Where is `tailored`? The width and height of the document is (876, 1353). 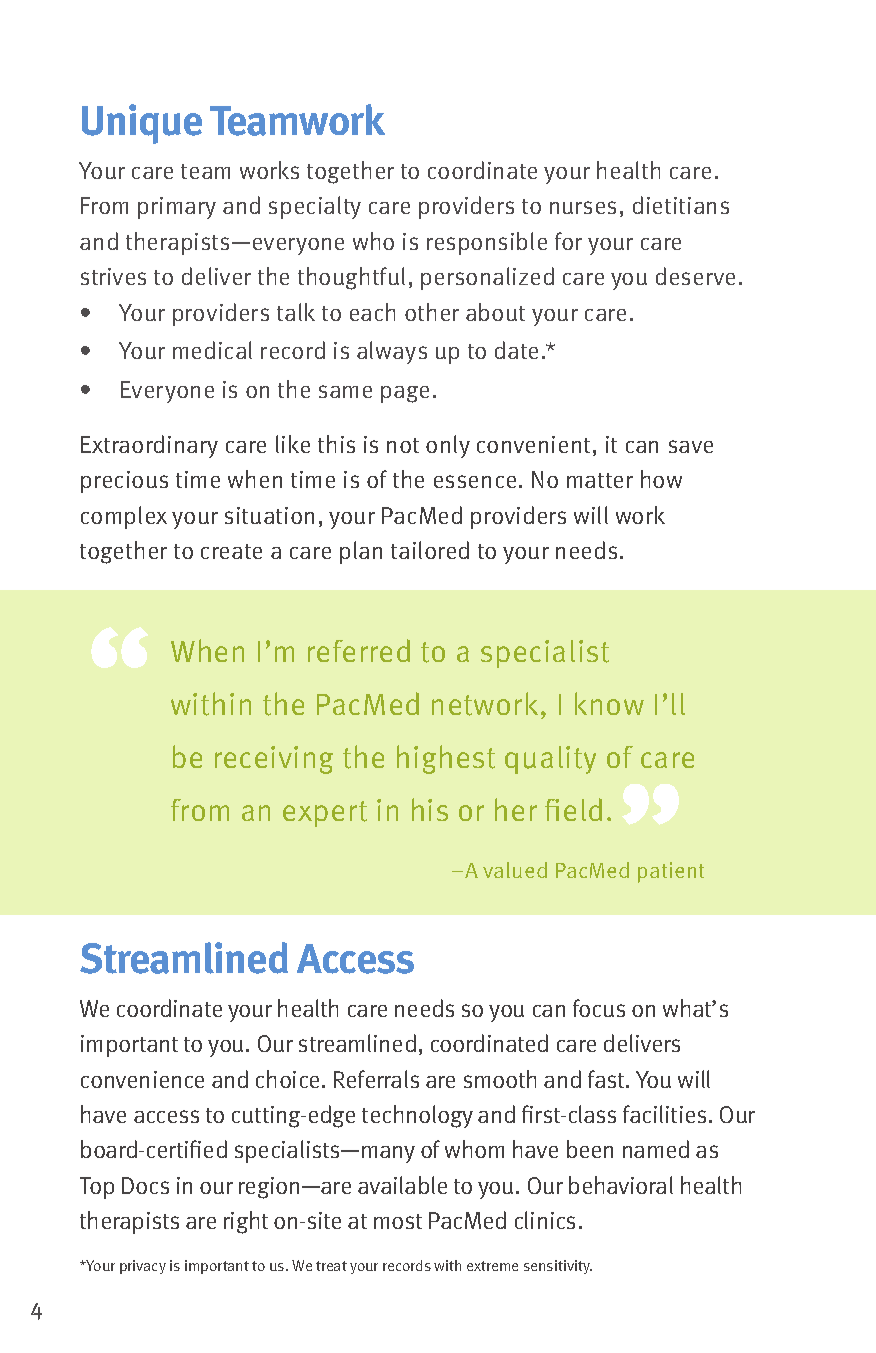 tailored is located at coordinates (430, 550).
